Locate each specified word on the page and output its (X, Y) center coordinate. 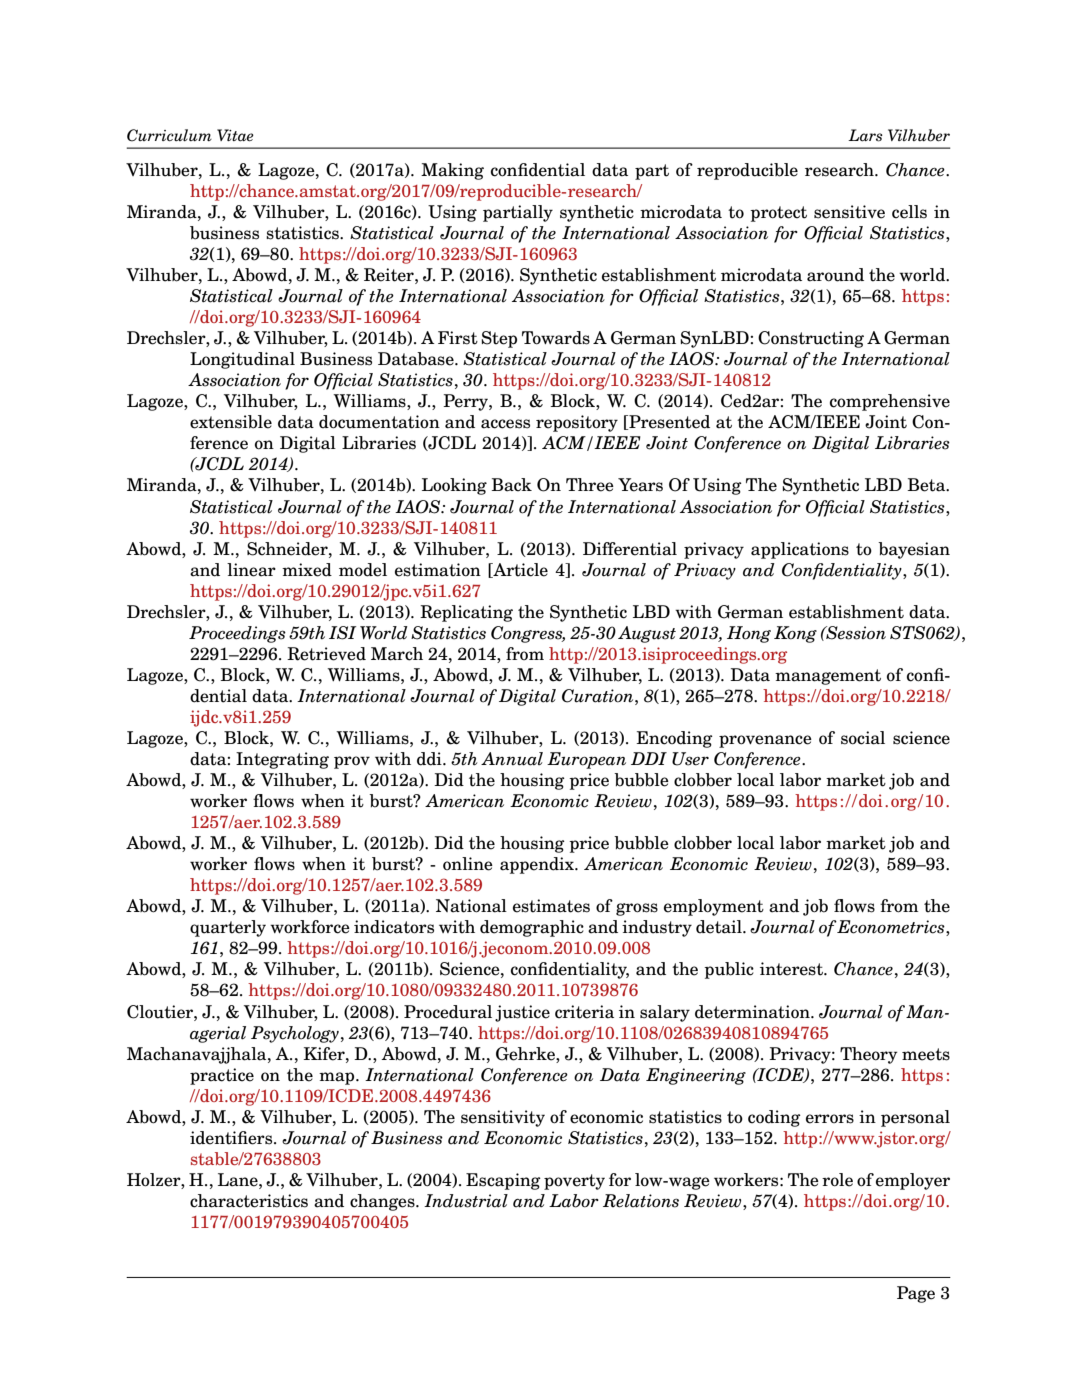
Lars (865, 135)
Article (519, 570)
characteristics (249, 1201)
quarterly (228, 928)
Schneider (288, 549)
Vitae (235, 135)
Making (452, 171)
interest (792, 969)
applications (800, 550)
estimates (551, 906)
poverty (574, 1182)
